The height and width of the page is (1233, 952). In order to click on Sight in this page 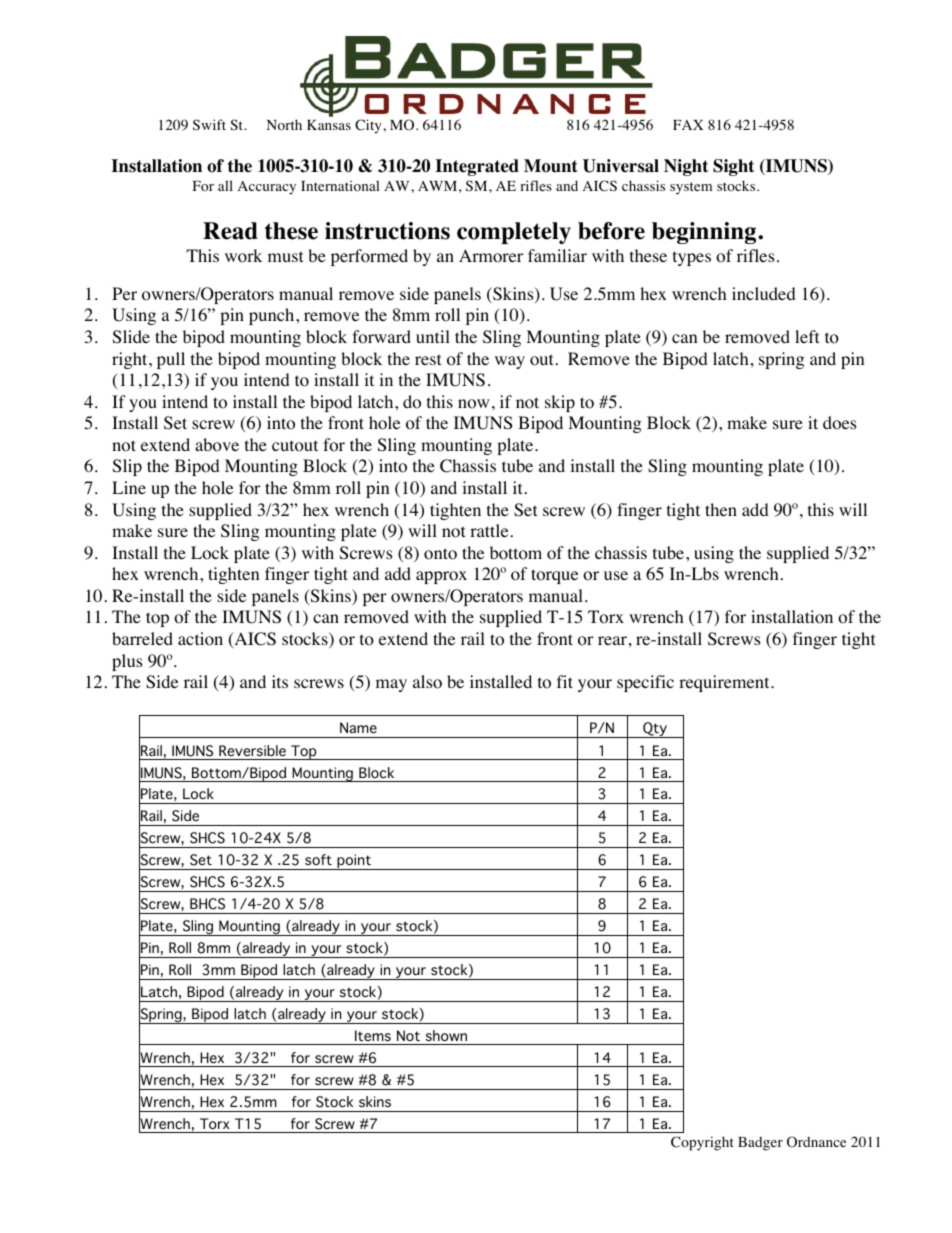, I will do `click(733, 167)`.
